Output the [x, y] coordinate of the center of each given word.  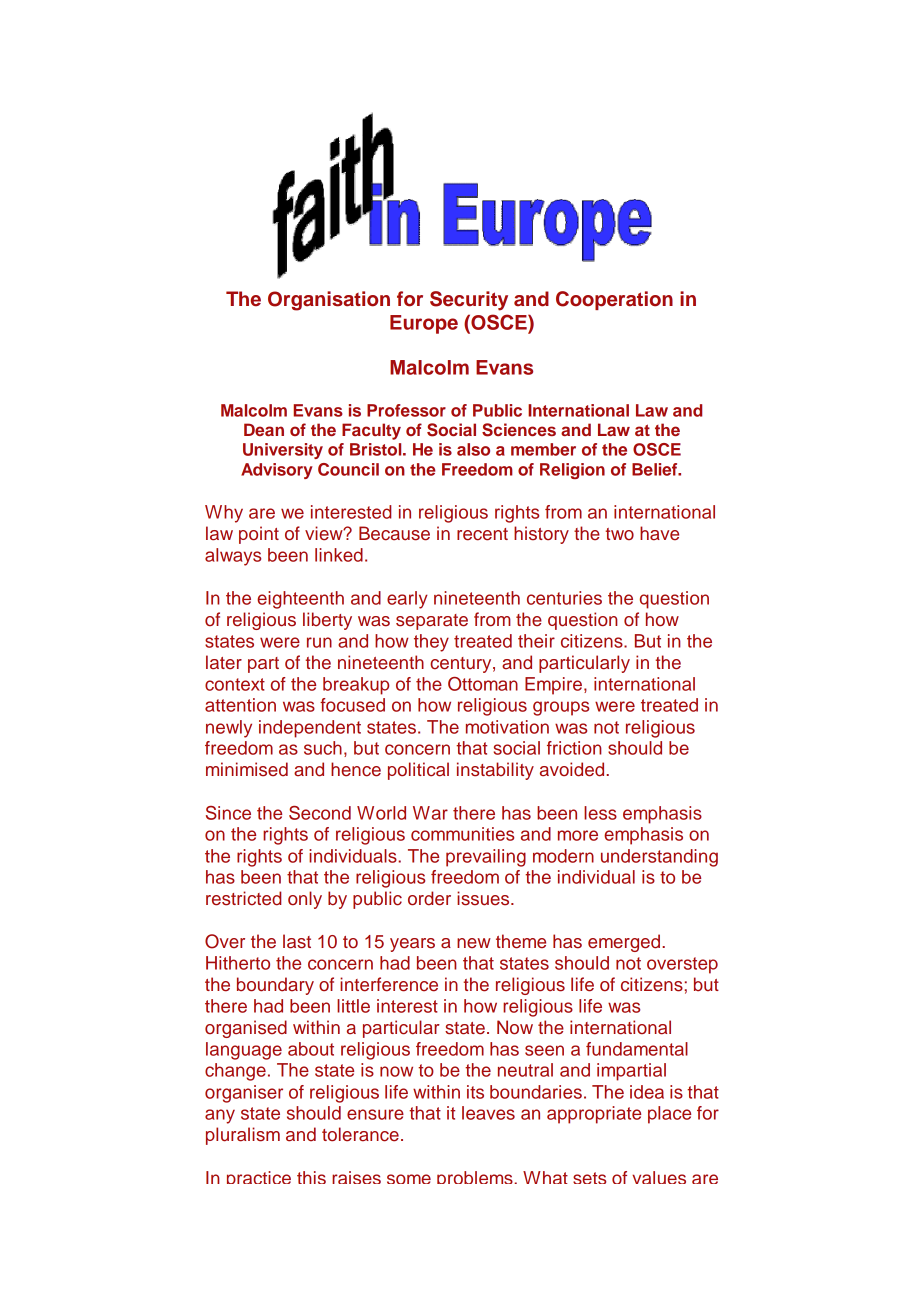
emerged [625, 943]
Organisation [329, 301]
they [431, 643]
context [235, 684]
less [600, 813]
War [430, 813]
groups [561, 708]
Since [228, 813]
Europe [424, 324]
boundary [275, 986]
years [412, 945]
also [473, 449]
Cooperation [614, 300]
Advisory [277, 471]
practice [259, 1177]
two [620, 534]
